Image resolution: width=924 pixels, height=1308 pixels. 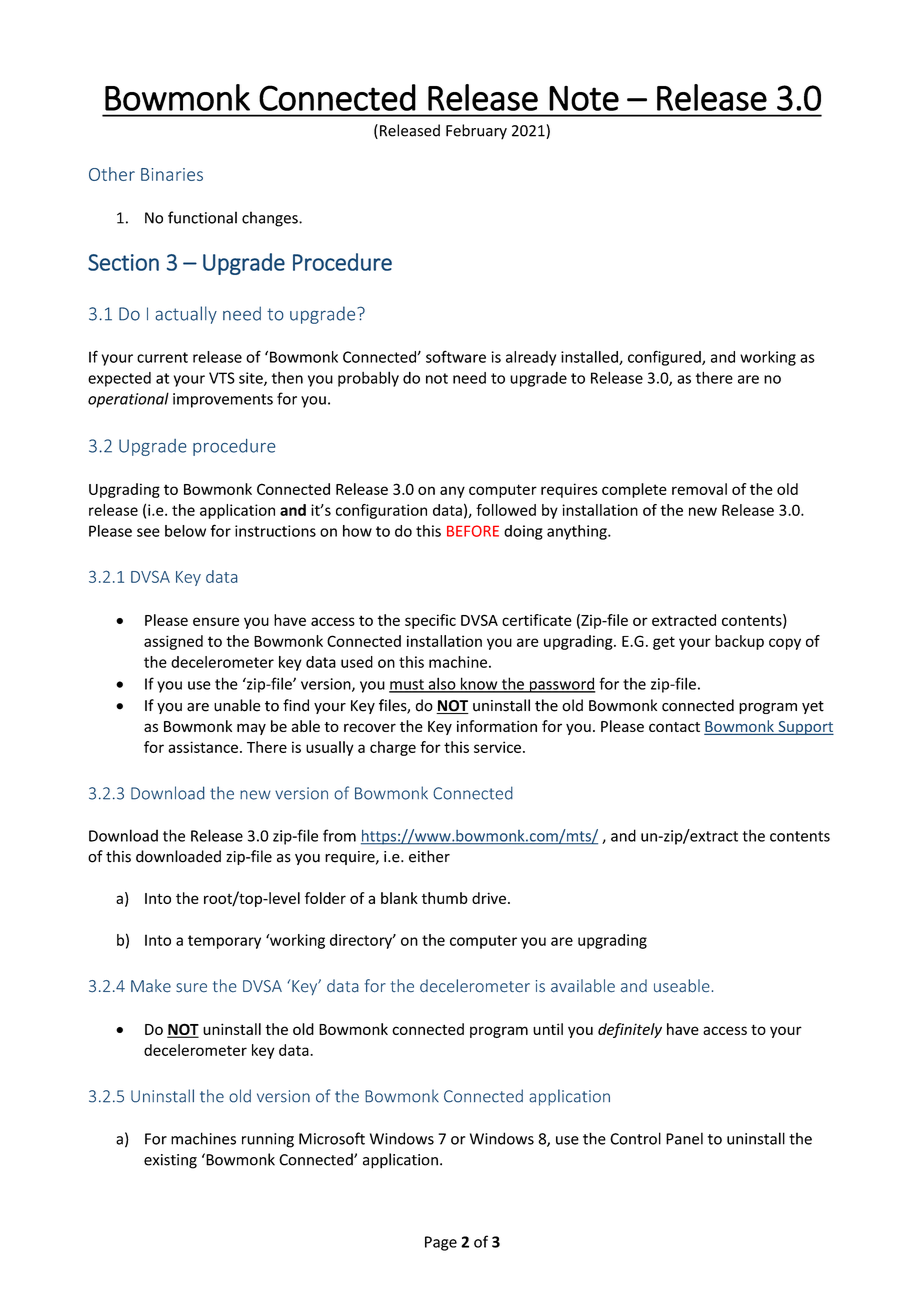 What do you see at coordinates (476, 132) in the image?
I see `February` at bounding box center [476, 132].
